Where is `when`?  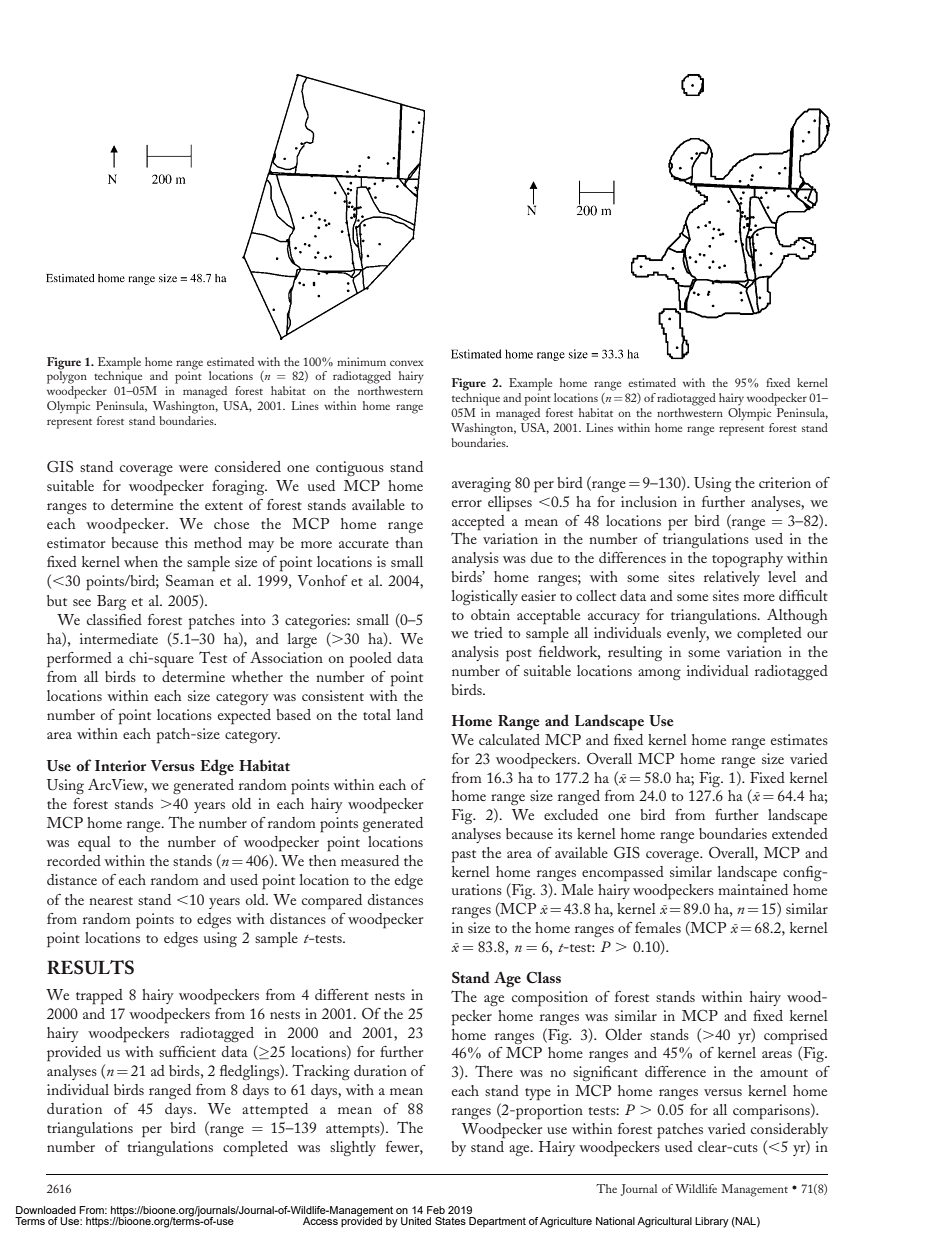
when is located at coordinates (141, 561).
